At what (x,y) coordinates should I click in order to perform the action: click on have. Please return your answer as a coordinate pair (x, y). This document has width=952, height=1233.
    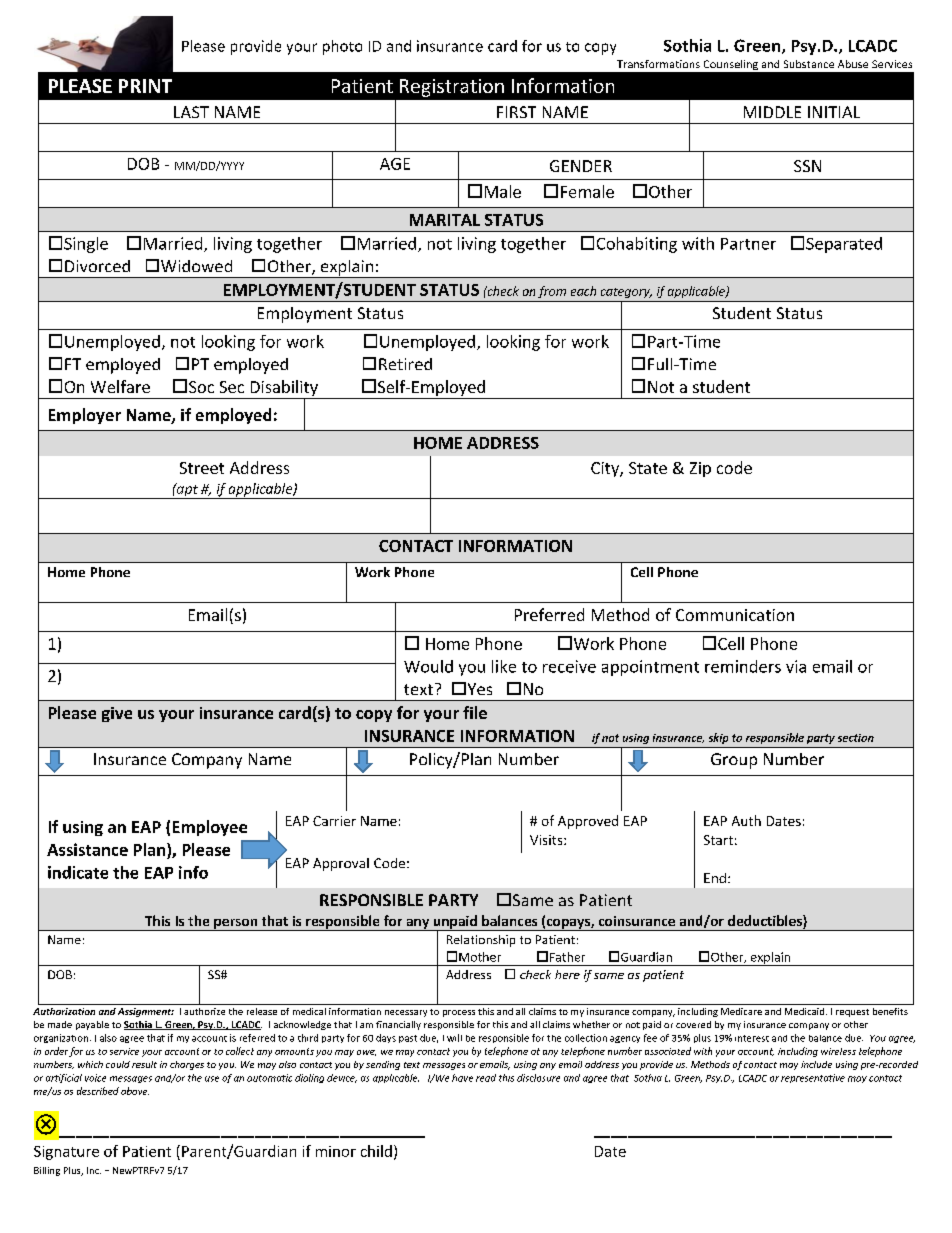
    Looking at the image, I should click on (462, 1078).
